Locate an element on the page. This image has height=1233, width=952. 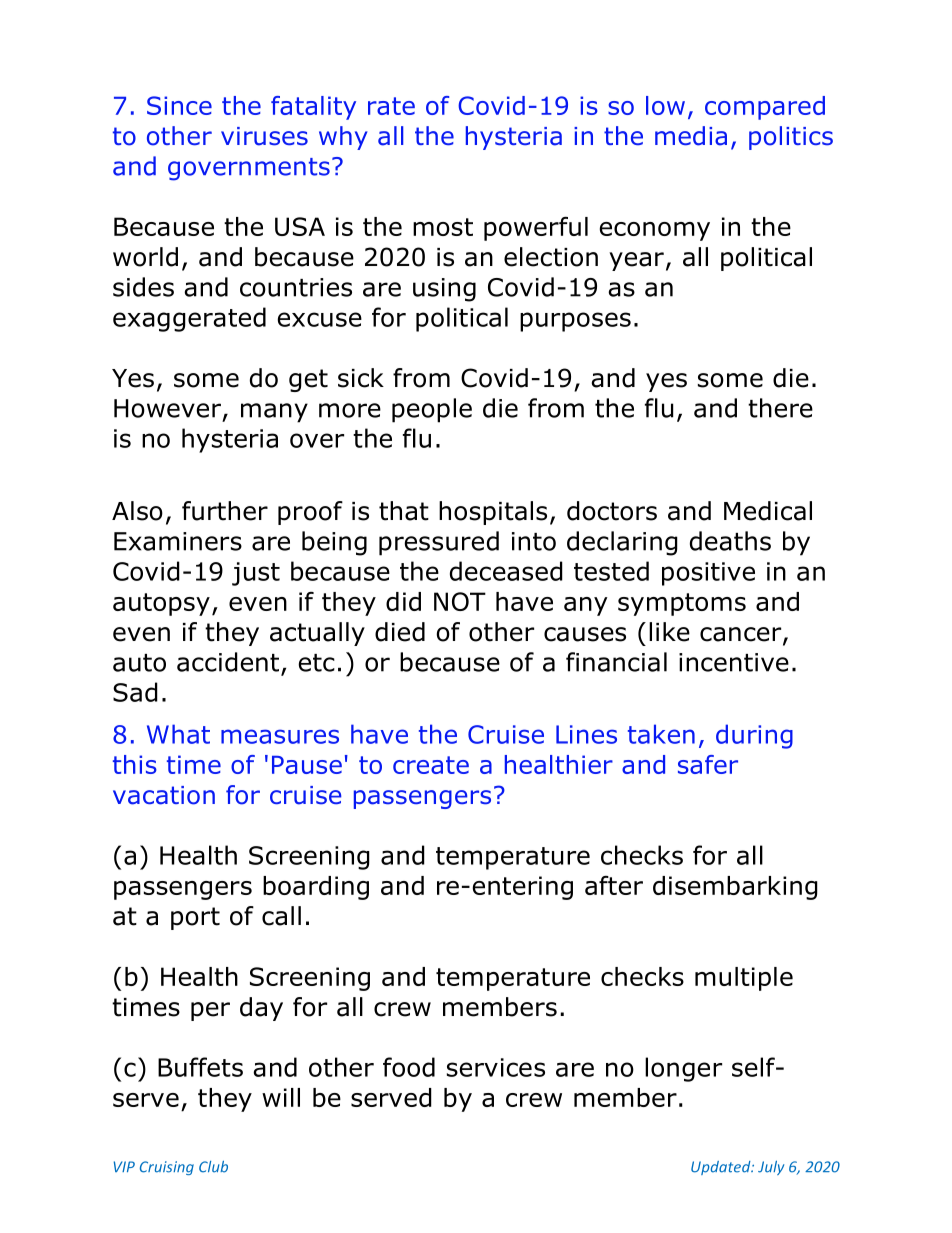
NOT is located at coordinates (460, 601).
